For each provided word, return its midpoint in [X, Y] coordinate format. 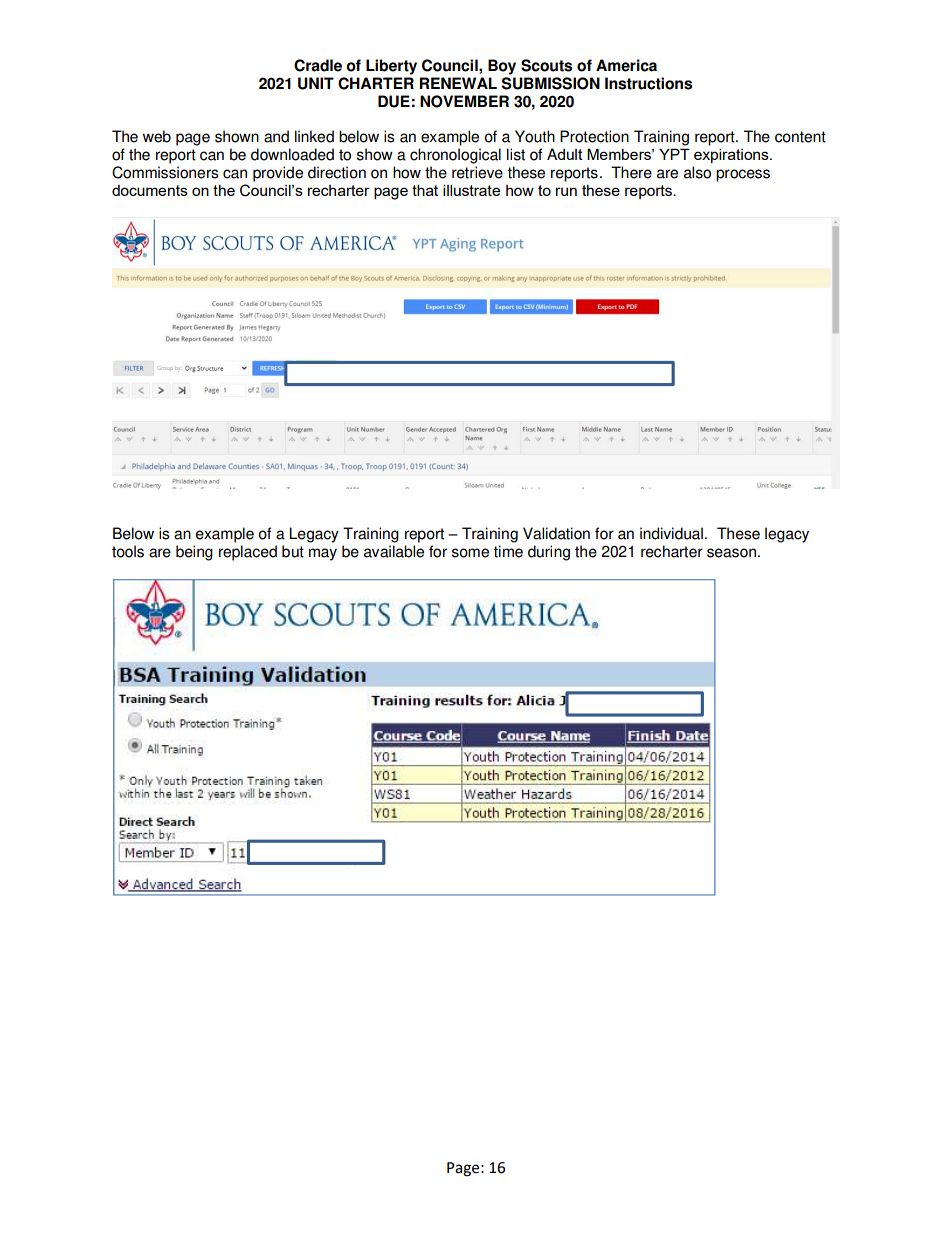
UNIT [316, 83]
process [743, 175]
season [731, 553]
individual [671, 533]
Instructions [648, 83]
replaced [248, 553]
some [470, 553]
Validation [556, 533]
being [194, 553]
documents [150, 190]
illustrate [471, 190]
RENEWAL [458, 83]
